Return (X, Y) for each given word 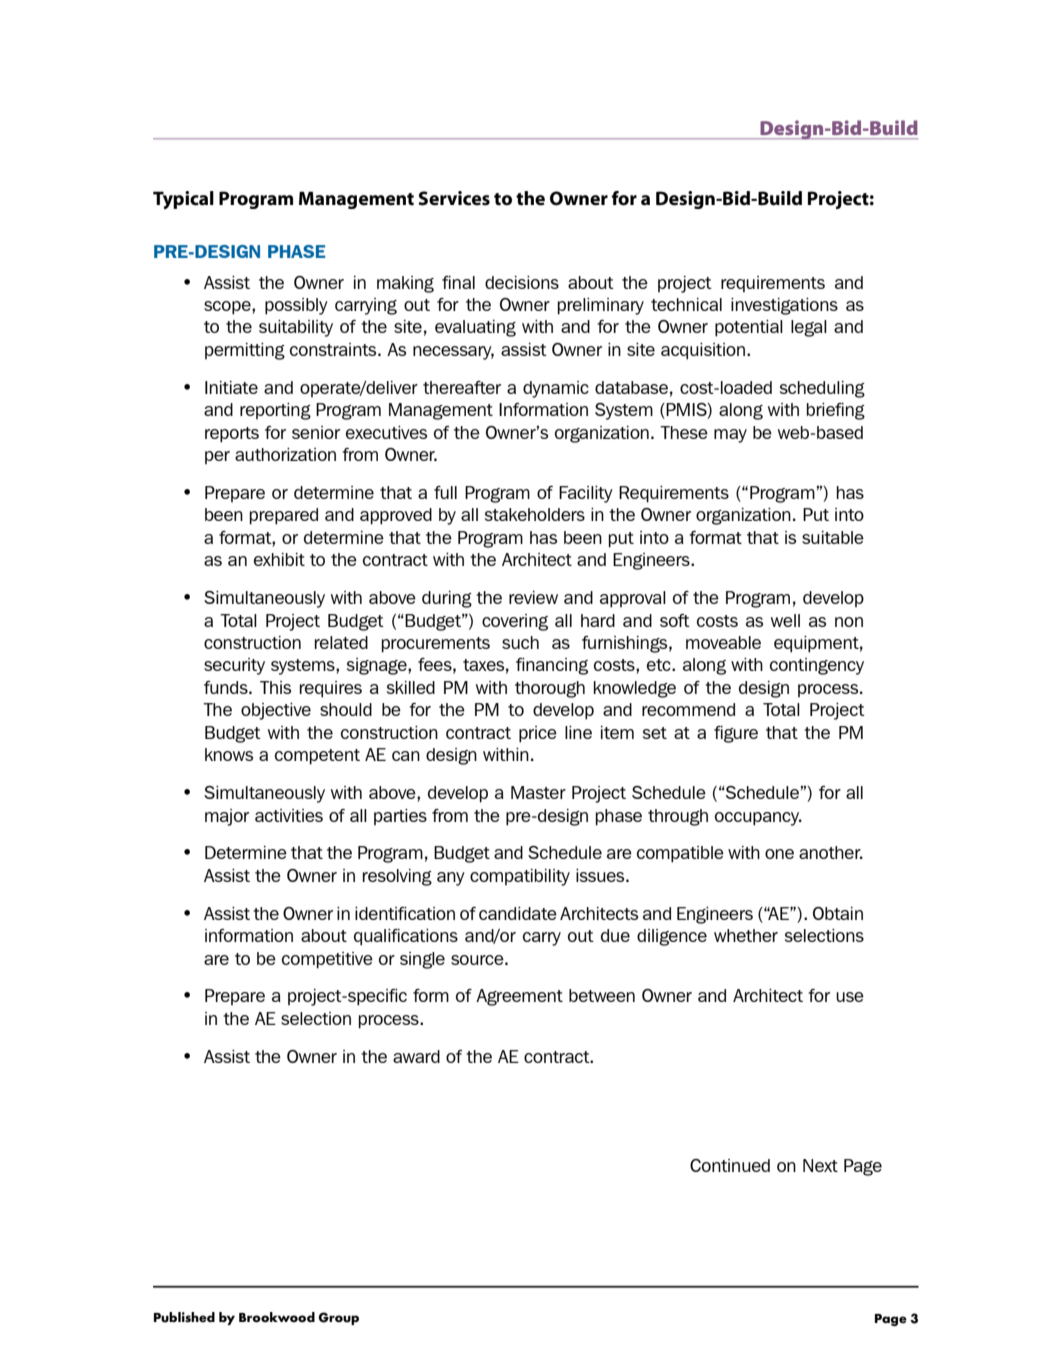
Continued (730, 1165)
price (538, 734)
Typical (183, 200)
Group (338, 1318)
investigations (784, 306)
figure (736, 734)
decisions (522, 282)
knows (229, 754)
